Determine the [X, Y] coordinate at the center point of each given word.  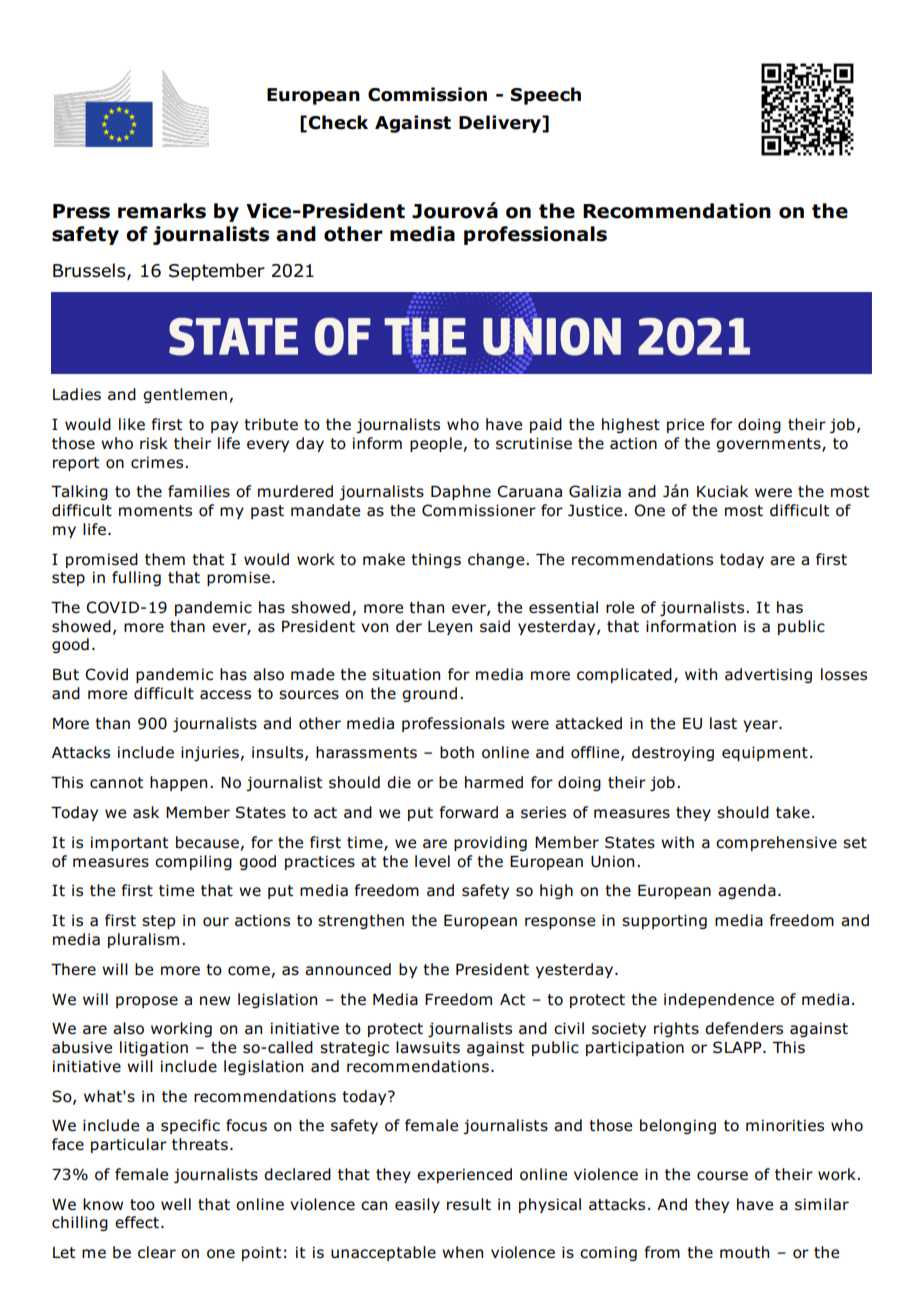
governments [769, 445]
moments [155, 511]
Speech [546, 96]
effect [137, 1222]
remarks [162, 211]
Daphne [461, 492]
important [129, 843]
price [685, 425]
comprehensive [776, 843]
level [432, 861]
